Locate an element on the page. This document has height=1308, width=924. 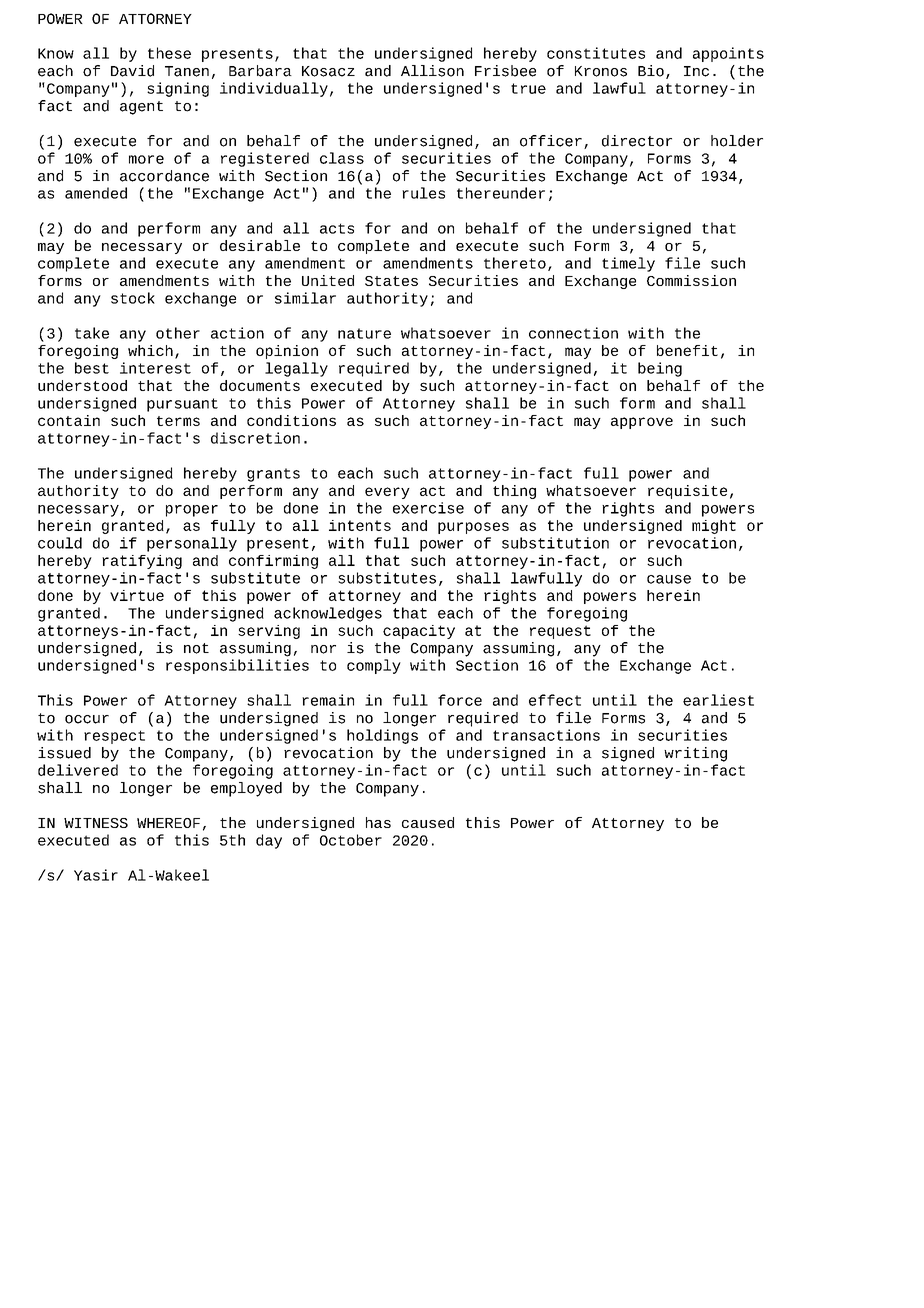
WHEREOF is located at coordinates (168, 823).
